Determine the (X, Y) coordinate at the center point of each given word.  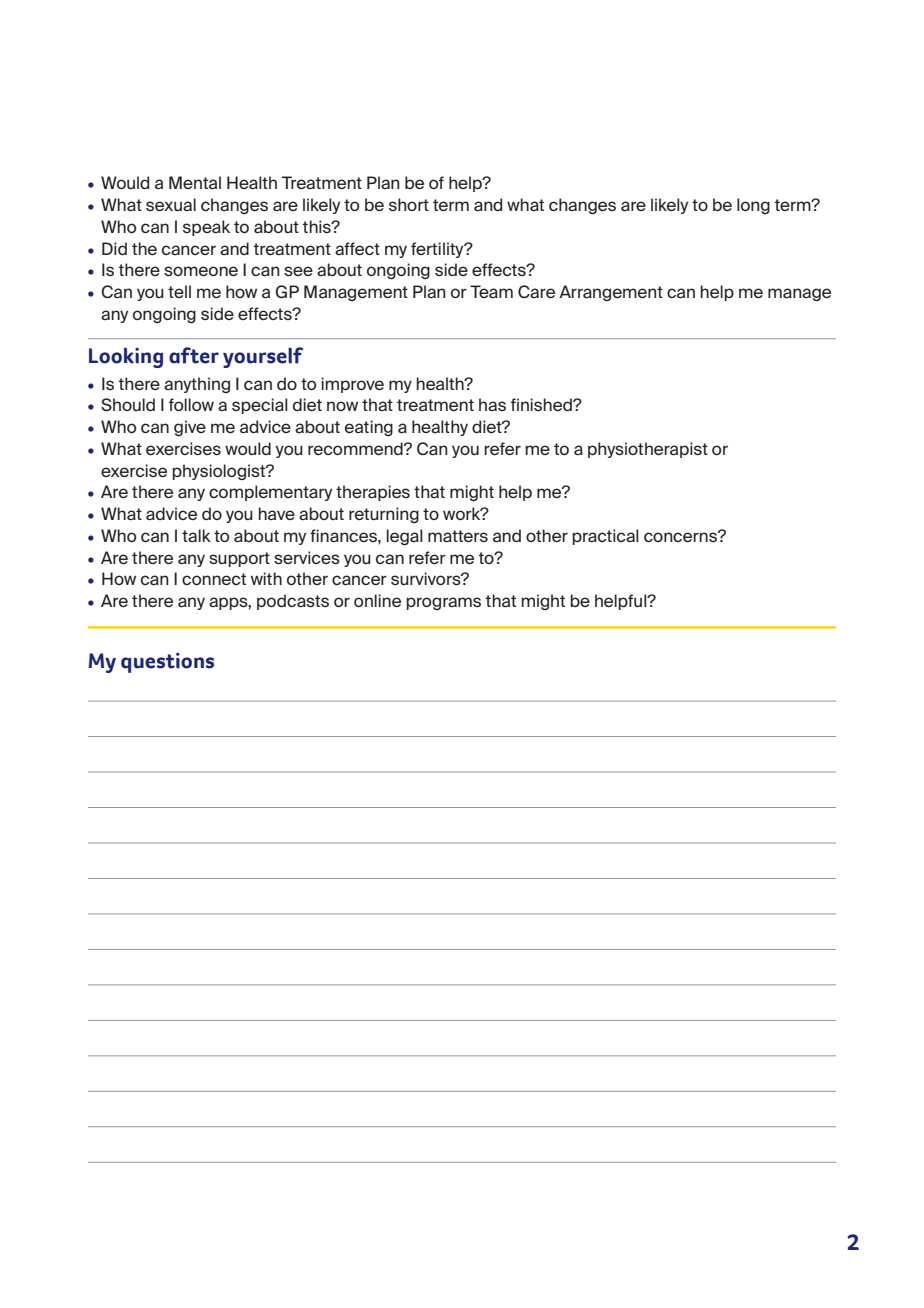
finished (542, 404)
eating (369, 428)
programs (443, 603)
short (409, 204)
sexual (171, 204)
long (753, 206)
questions (167, 663)
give (190, 428)
